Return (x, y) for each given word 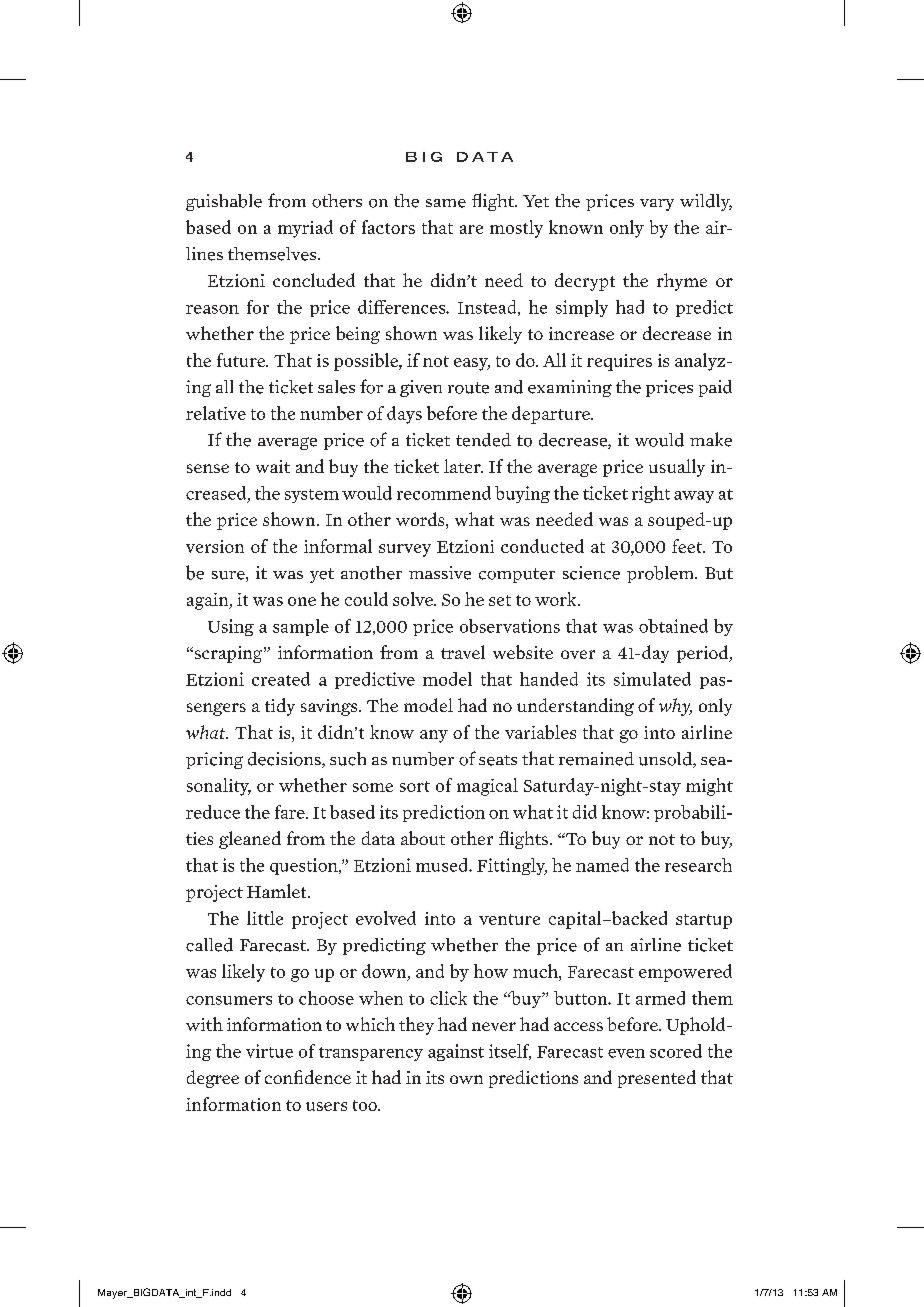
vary (657, 205)
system (312, 496)
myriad (305, 229)
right (651, 494)
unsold (666, 760)
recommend (444, 493)
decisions (285, 760)
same (446, 203)
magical (487, 787)
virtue (269, 1051)
